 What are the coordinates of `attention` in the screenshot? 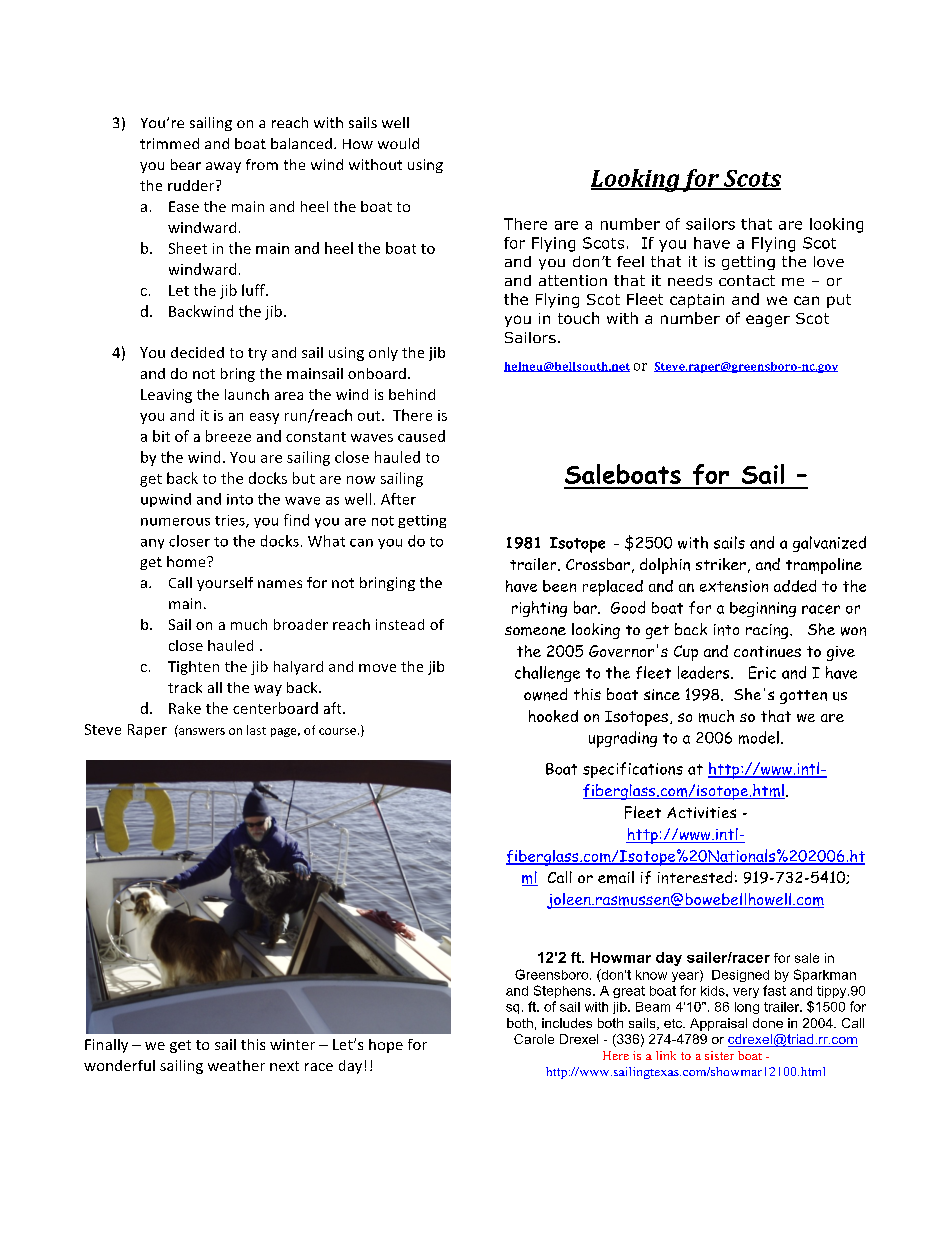 It's located at (573, 280).
